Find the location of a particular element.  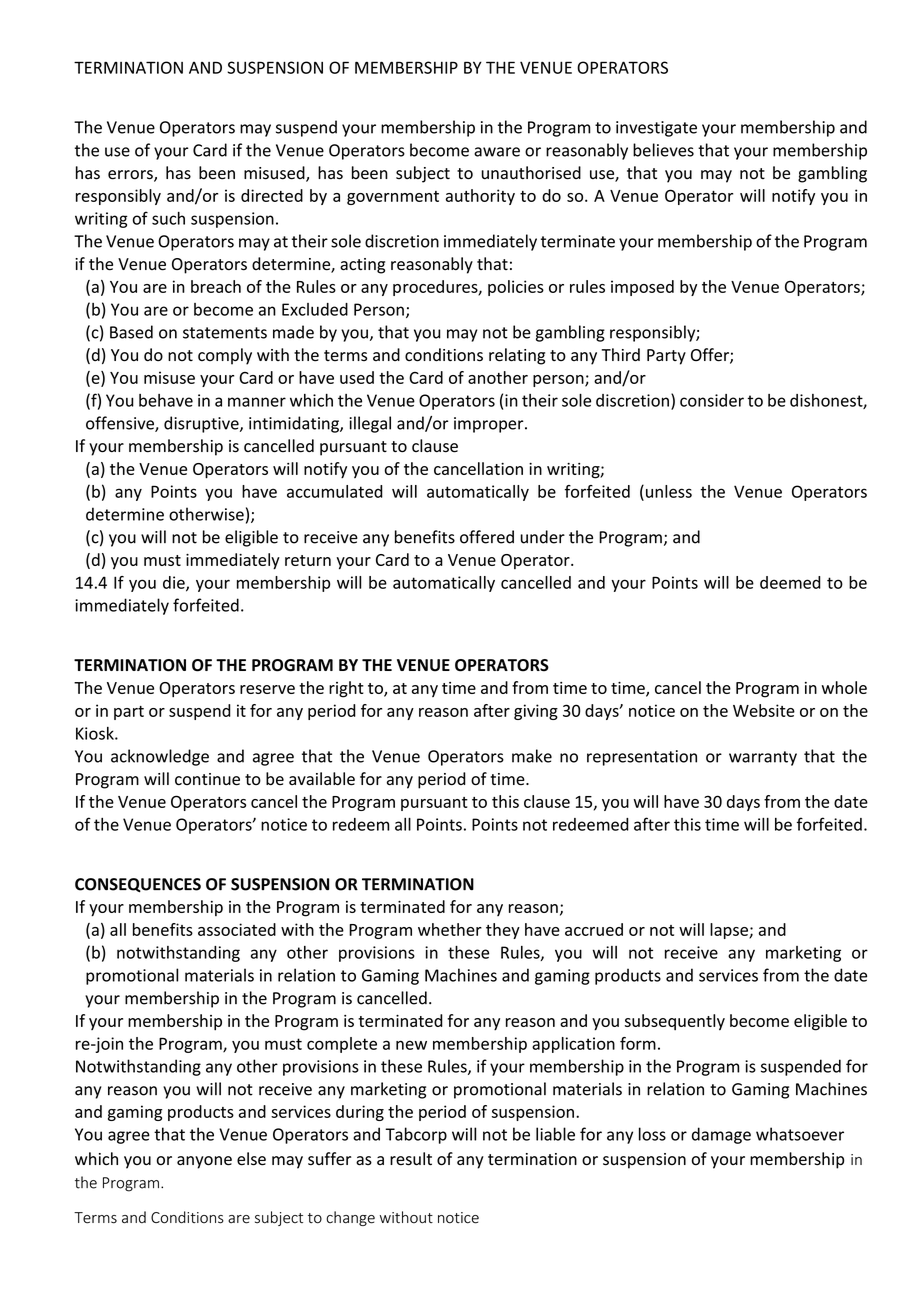

anyone is located at coordinates (204, 1162).
